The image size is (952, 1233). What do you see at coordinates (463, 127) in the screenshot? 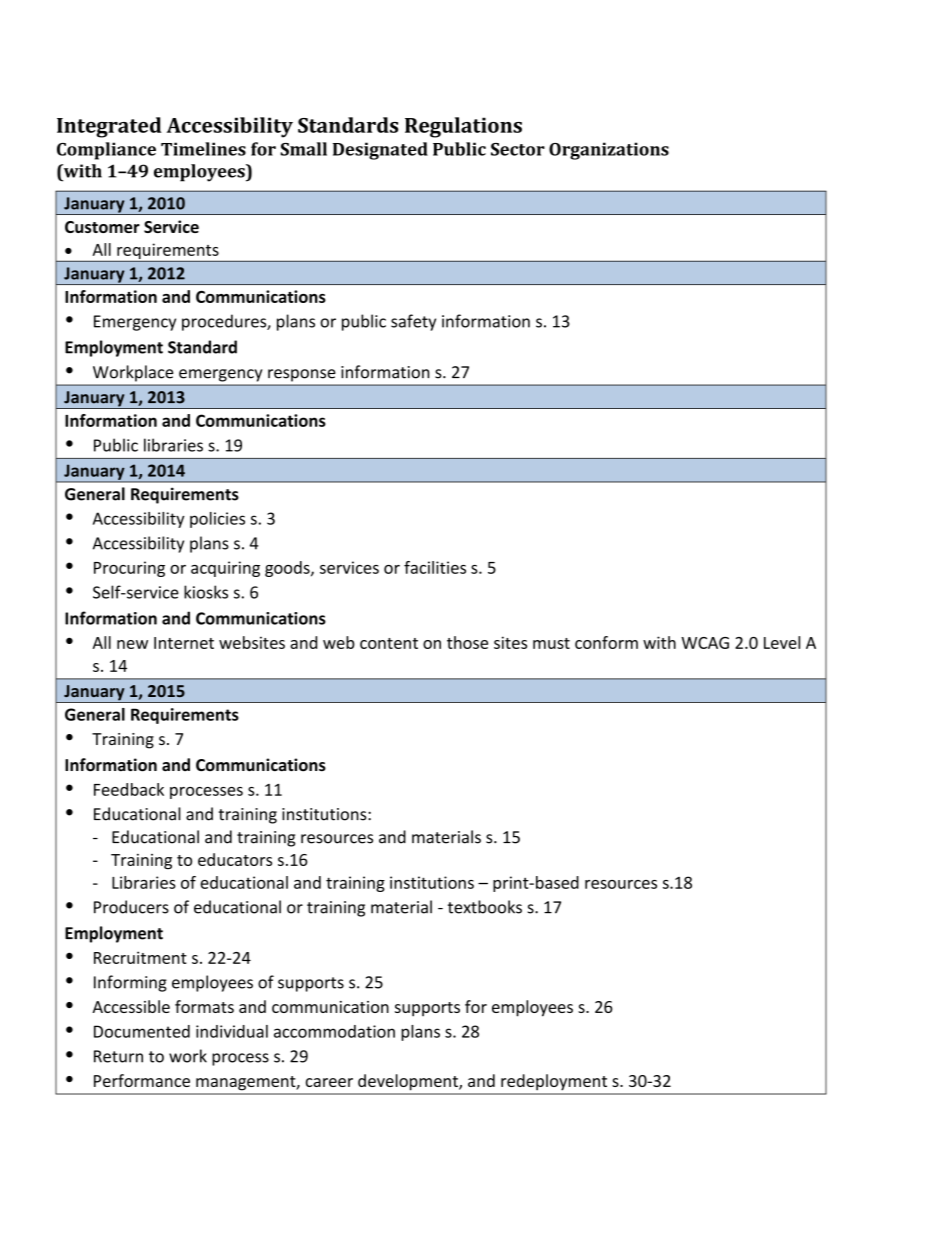
I see `Regulations` at bounding box center [463, 127].
